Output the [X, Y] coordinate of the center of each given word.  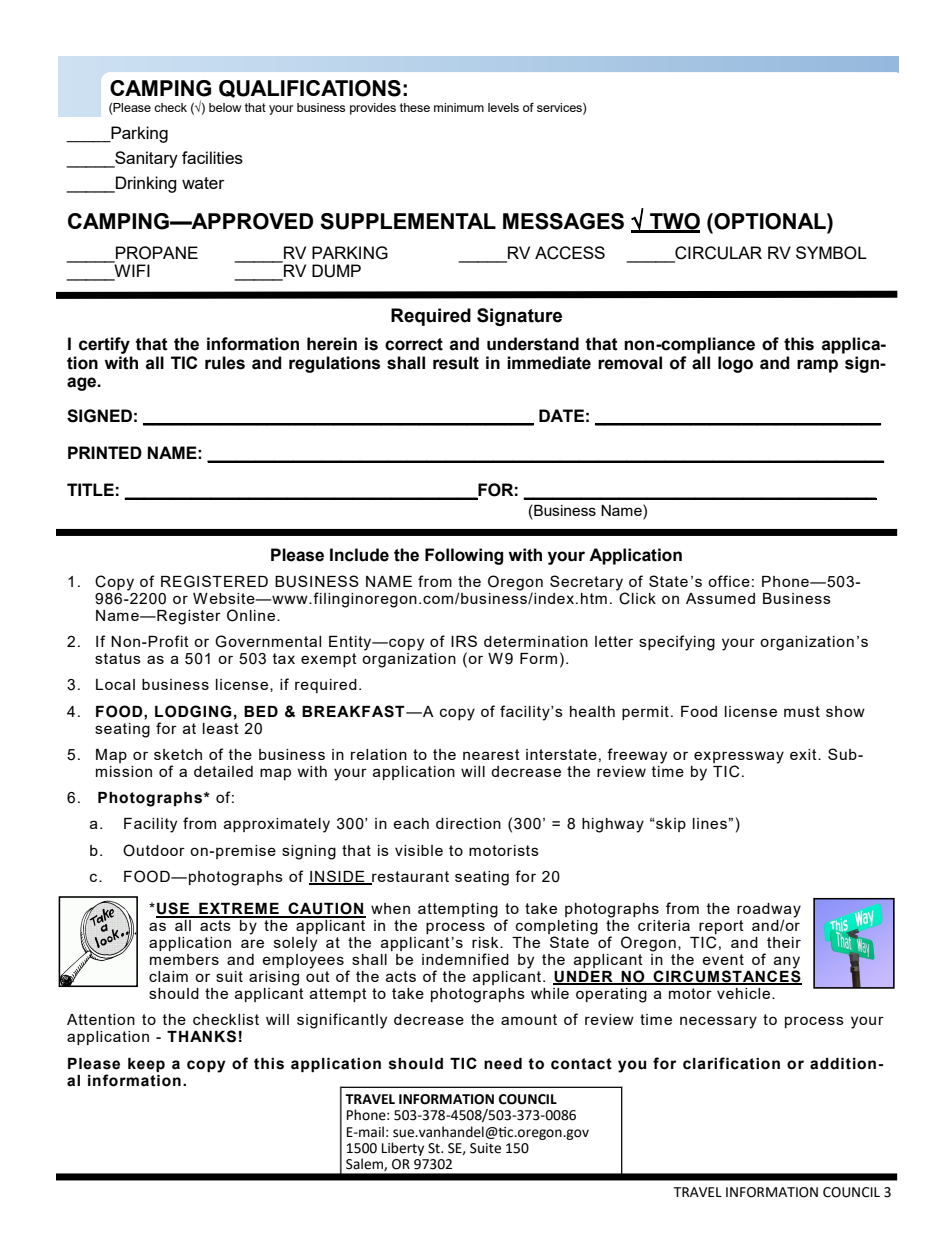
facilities [212, 157]
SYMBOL [831, 253]
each [411, 823]
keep [146, 1065]
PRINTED [105, 452]
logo [735, 364]
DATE [561, 415]
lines [710, 823]
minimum [459, 107]
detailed [223, 771]
